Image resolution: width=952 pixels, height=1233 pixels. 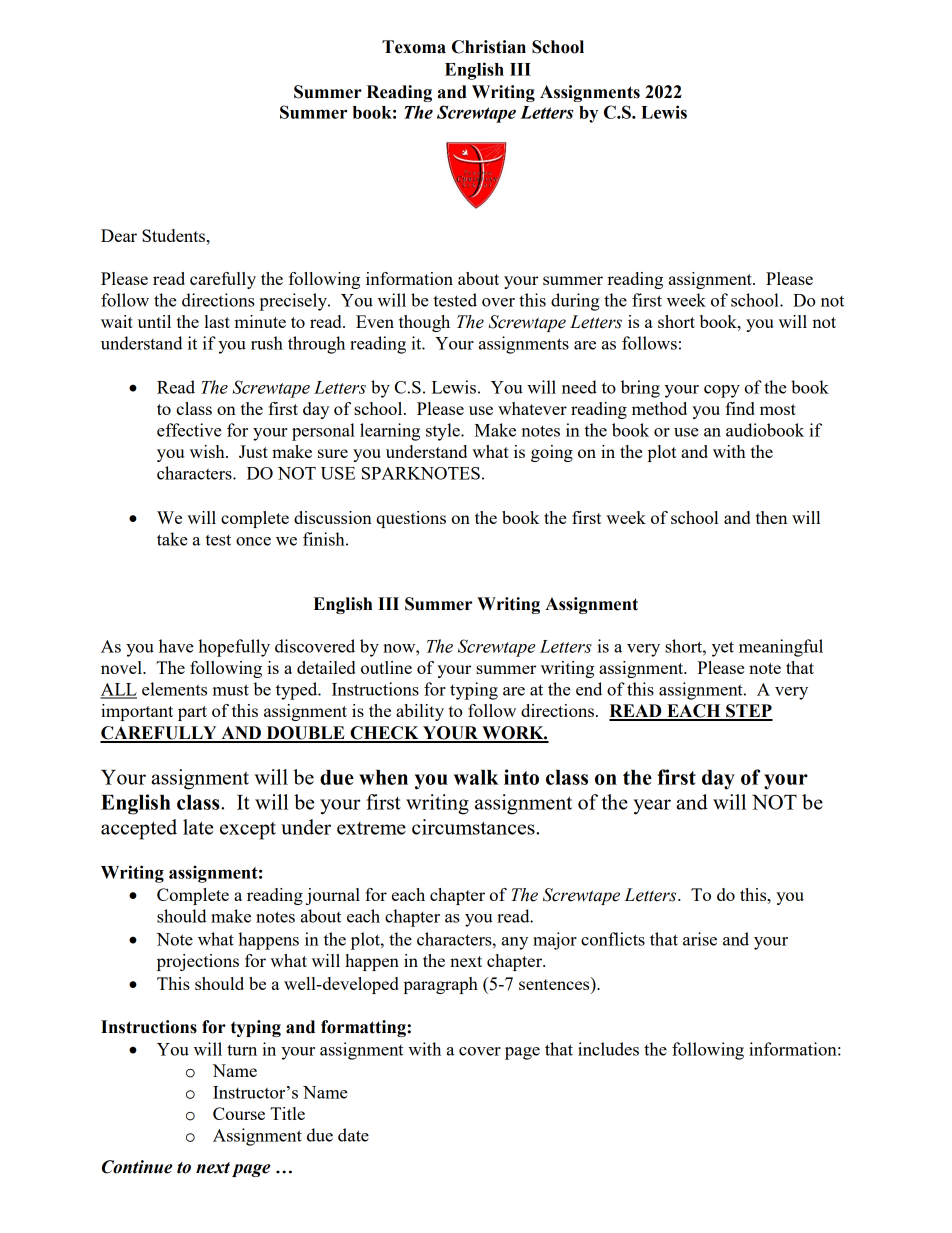 What do you see at coordinates (652, 807) in the screenshot?
I see `year` at bounding box center [652, 807].
